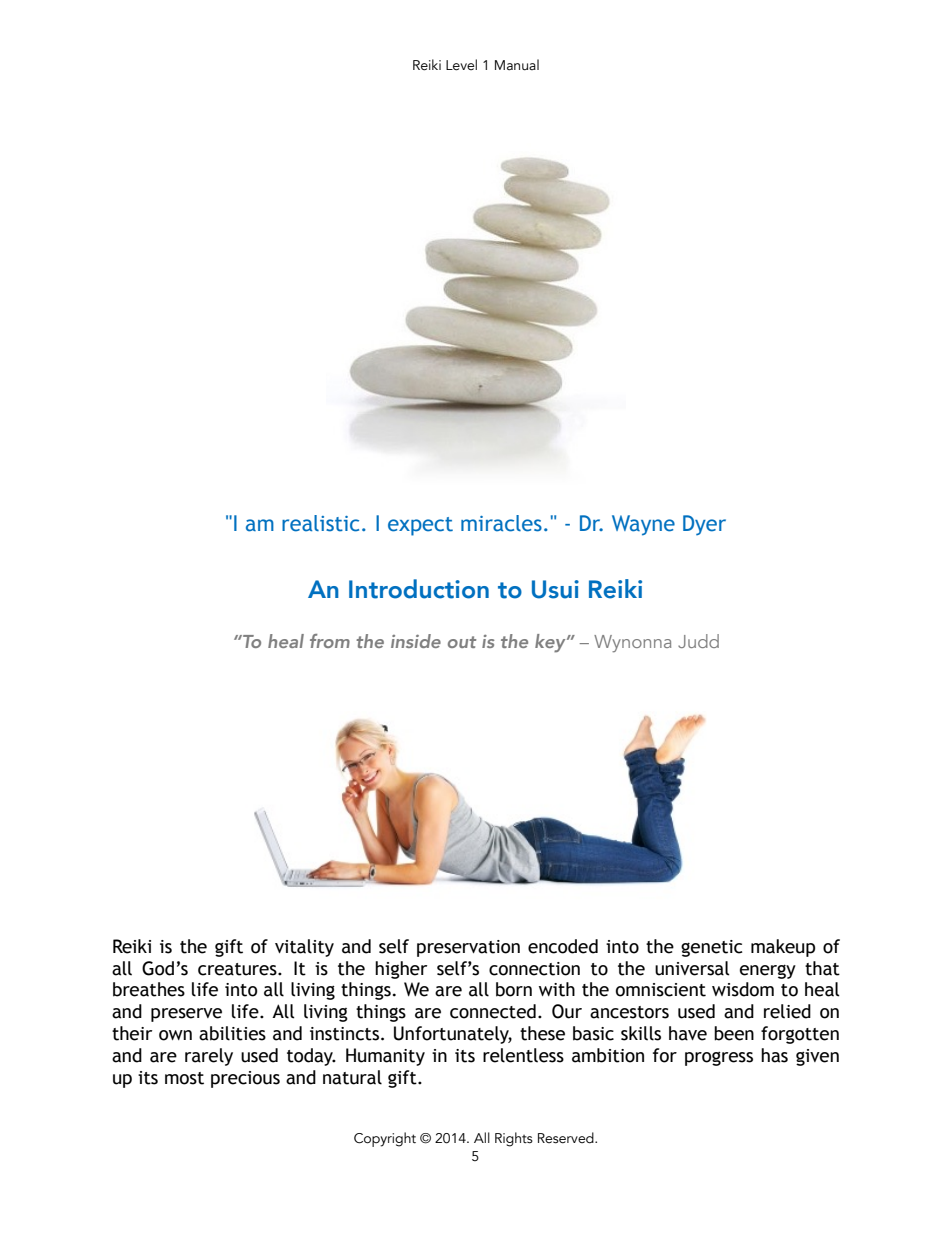 Image resolution: width=952 pixels, height=1233 pixels. Describe the element at coordinates (698, 641) in the screenshot. I see `Judd` at that location.
